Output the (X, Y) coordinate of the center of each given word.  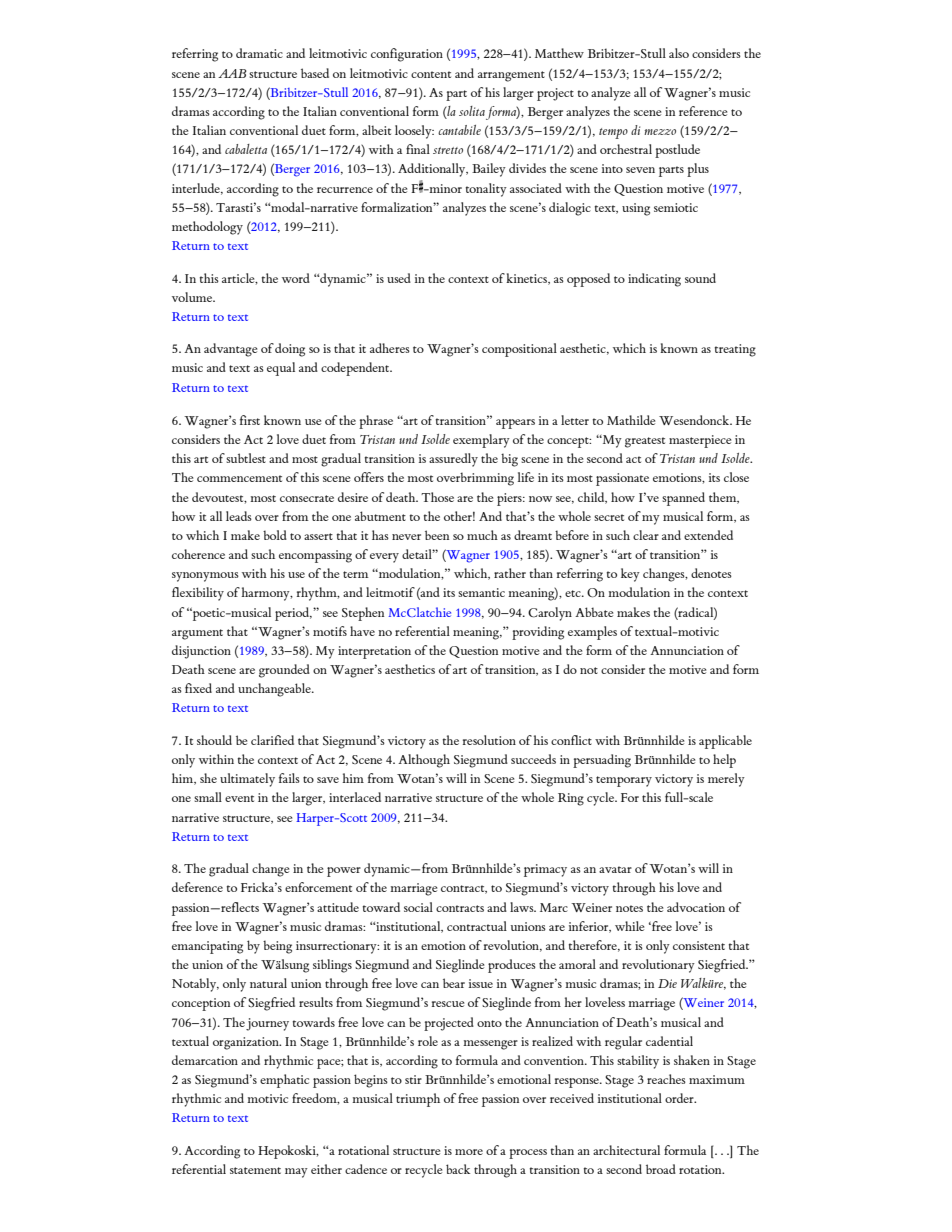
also (679, 53)
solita (472, 111)
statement (255, 1170)
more (469, 1152)
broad (661, 1169)
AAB (232, 73)
